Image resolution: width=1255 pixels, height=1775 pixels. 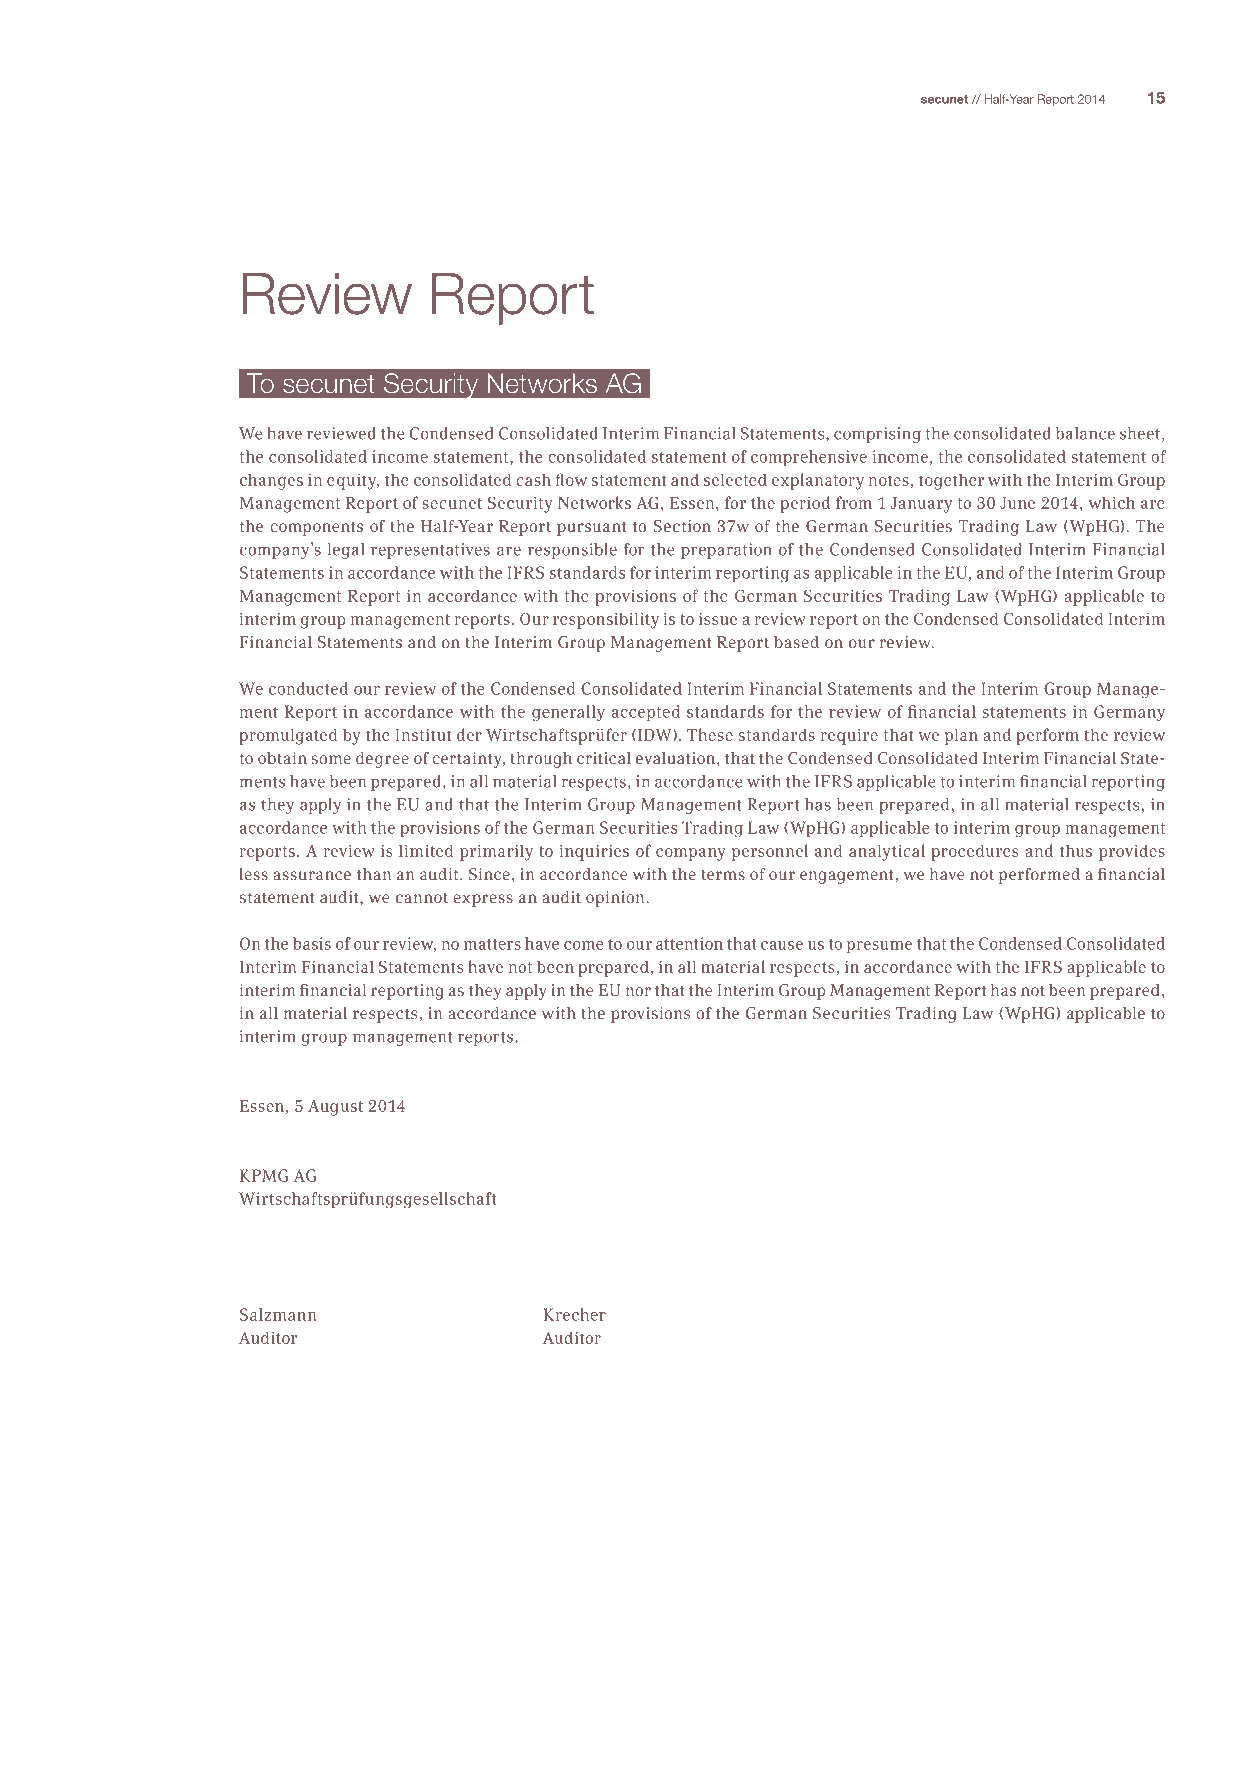 I want to click on equity, so click(x=352, y=482).
